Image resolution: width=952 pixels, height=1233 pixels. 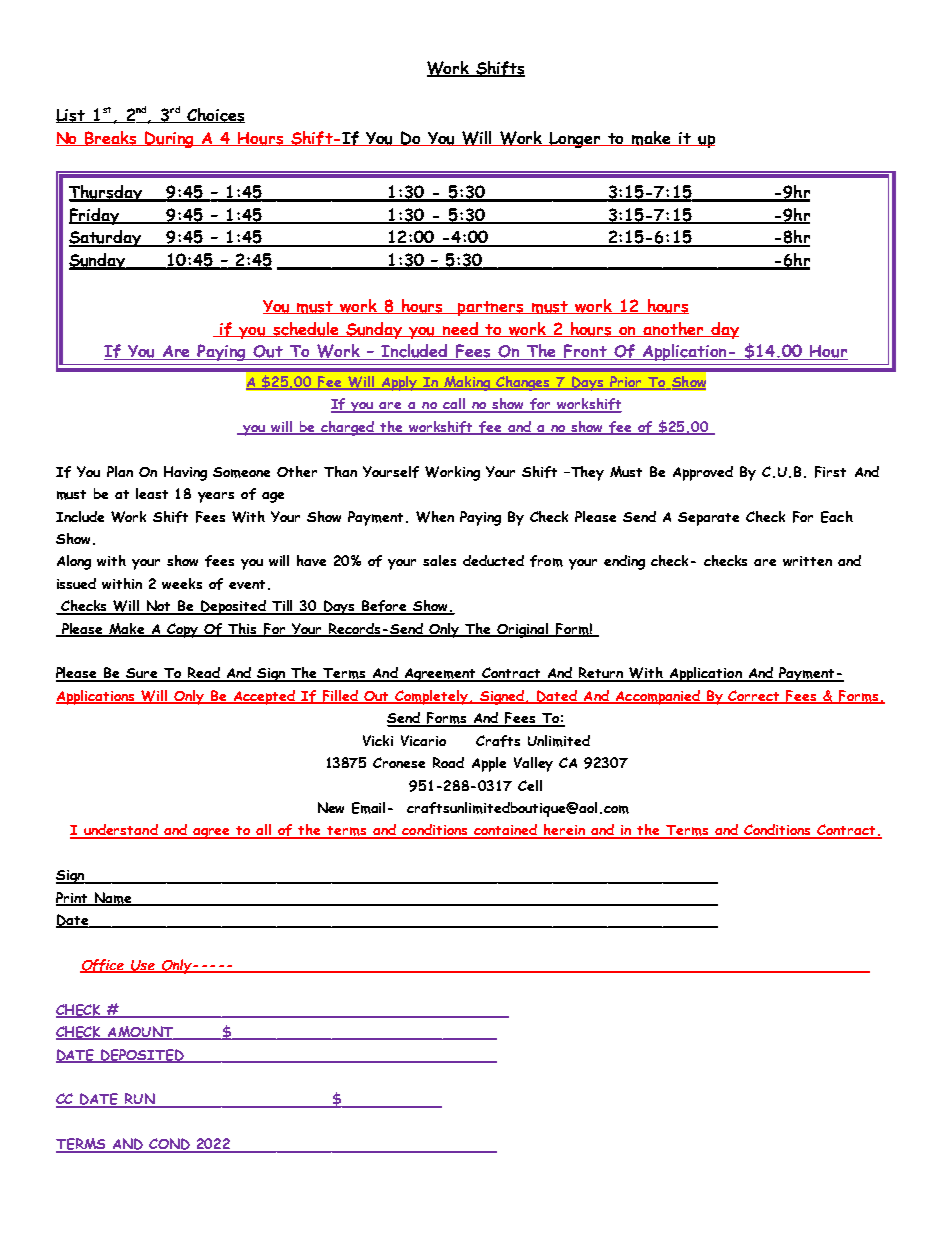 I want to click on contained, so click(x=506, y=831).
